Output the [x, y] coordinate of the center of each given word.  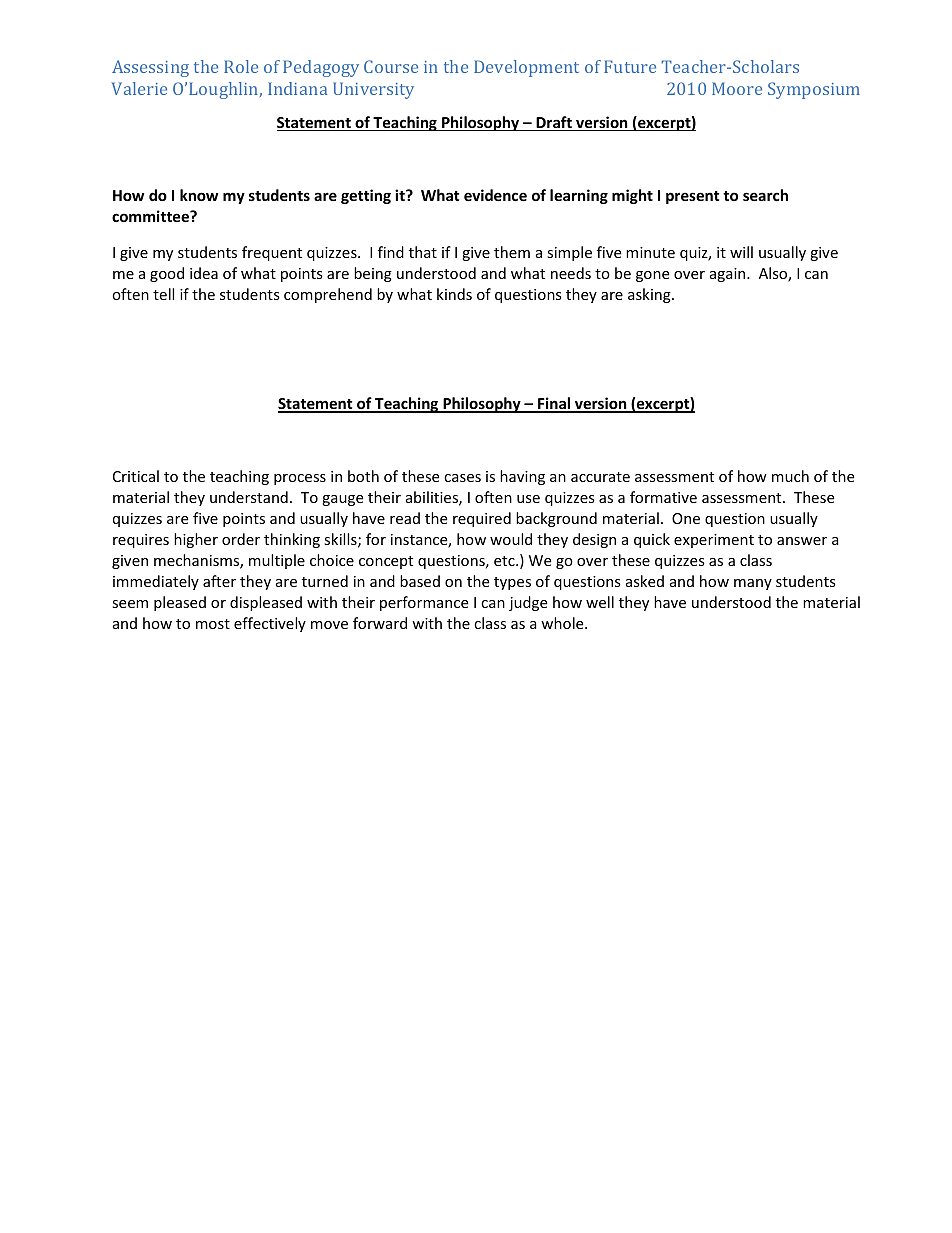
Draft [554, 123]
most [213, 624]
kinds [454, 294]
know [199, 195]
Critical [136, 476]
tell [163, 294]
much [790, 476]
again [729, 275]
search [765, 195]
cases [462, 478]
